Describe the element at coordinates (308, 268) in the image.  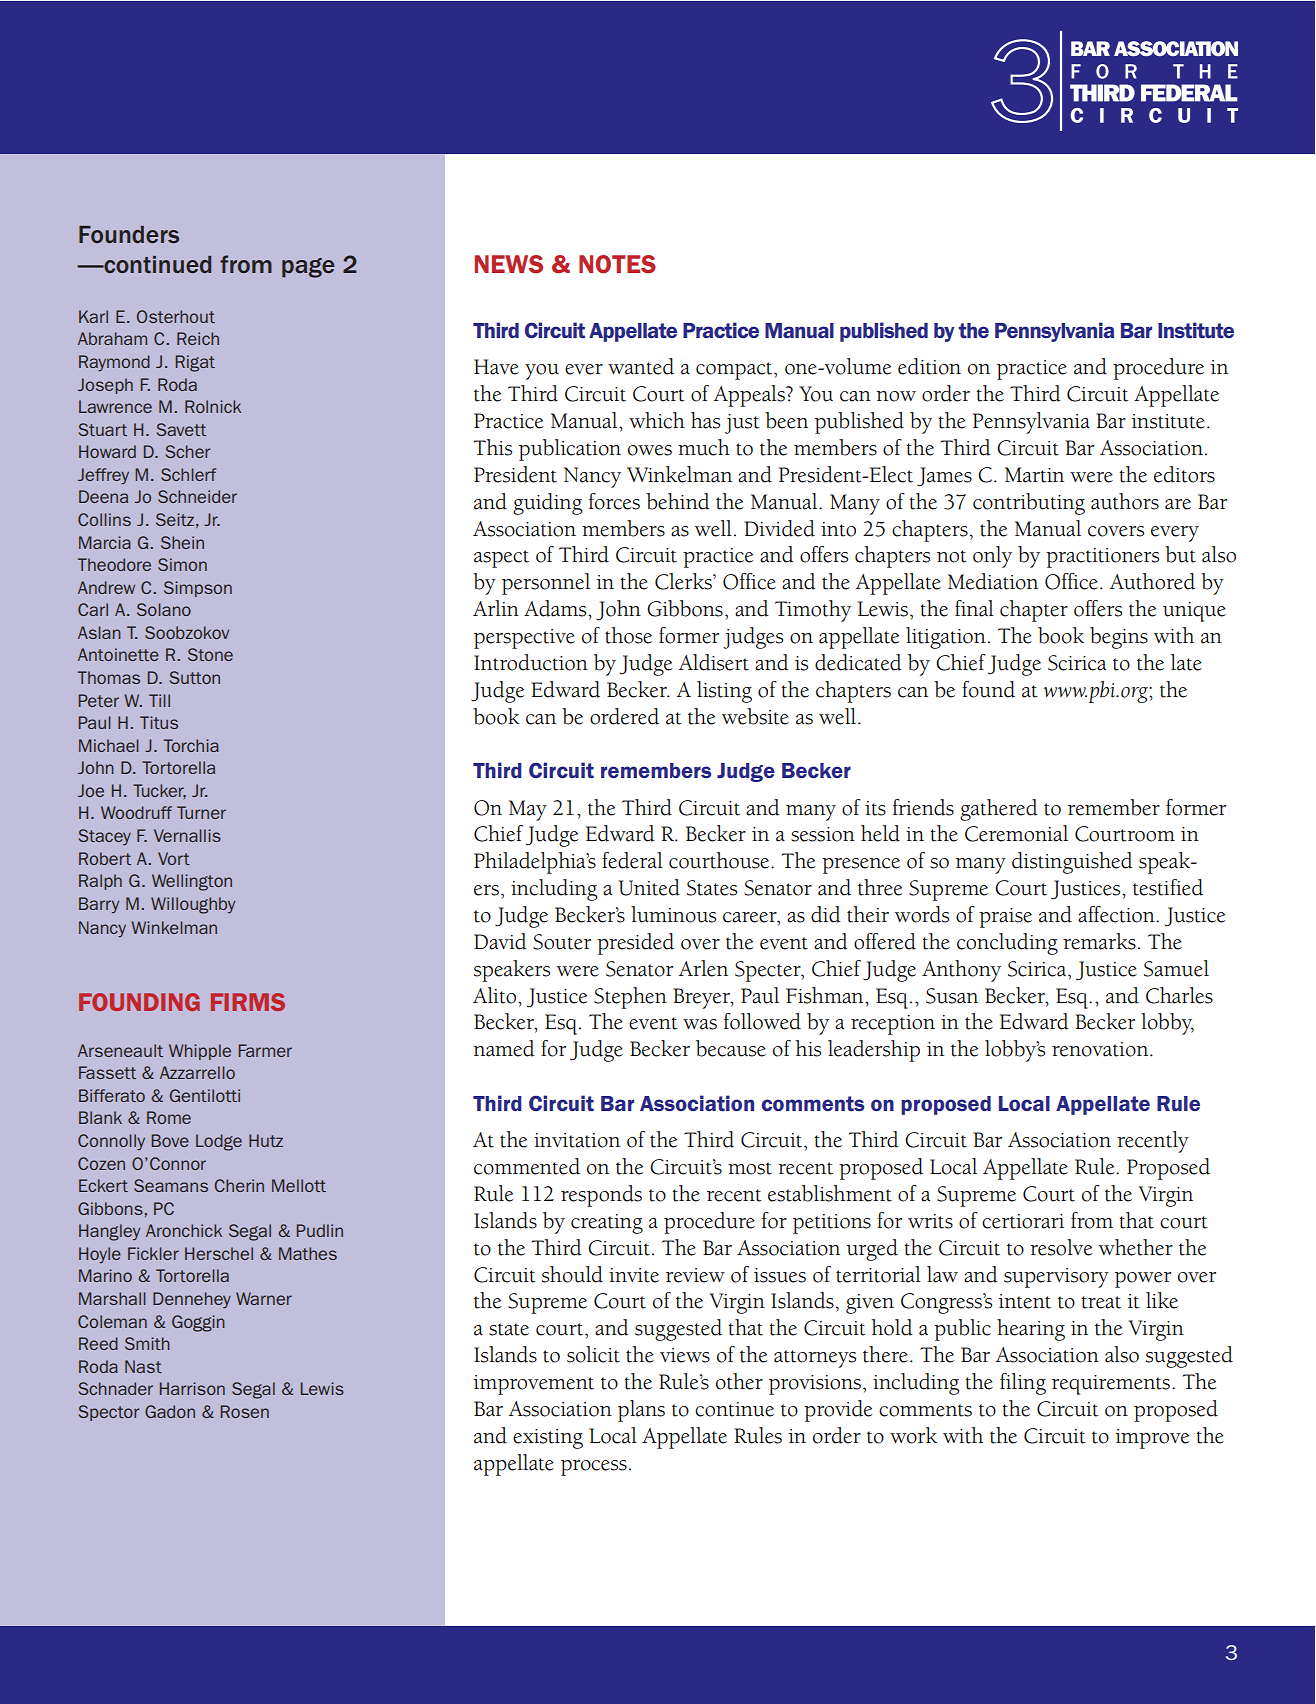
I see `page` at that location.
